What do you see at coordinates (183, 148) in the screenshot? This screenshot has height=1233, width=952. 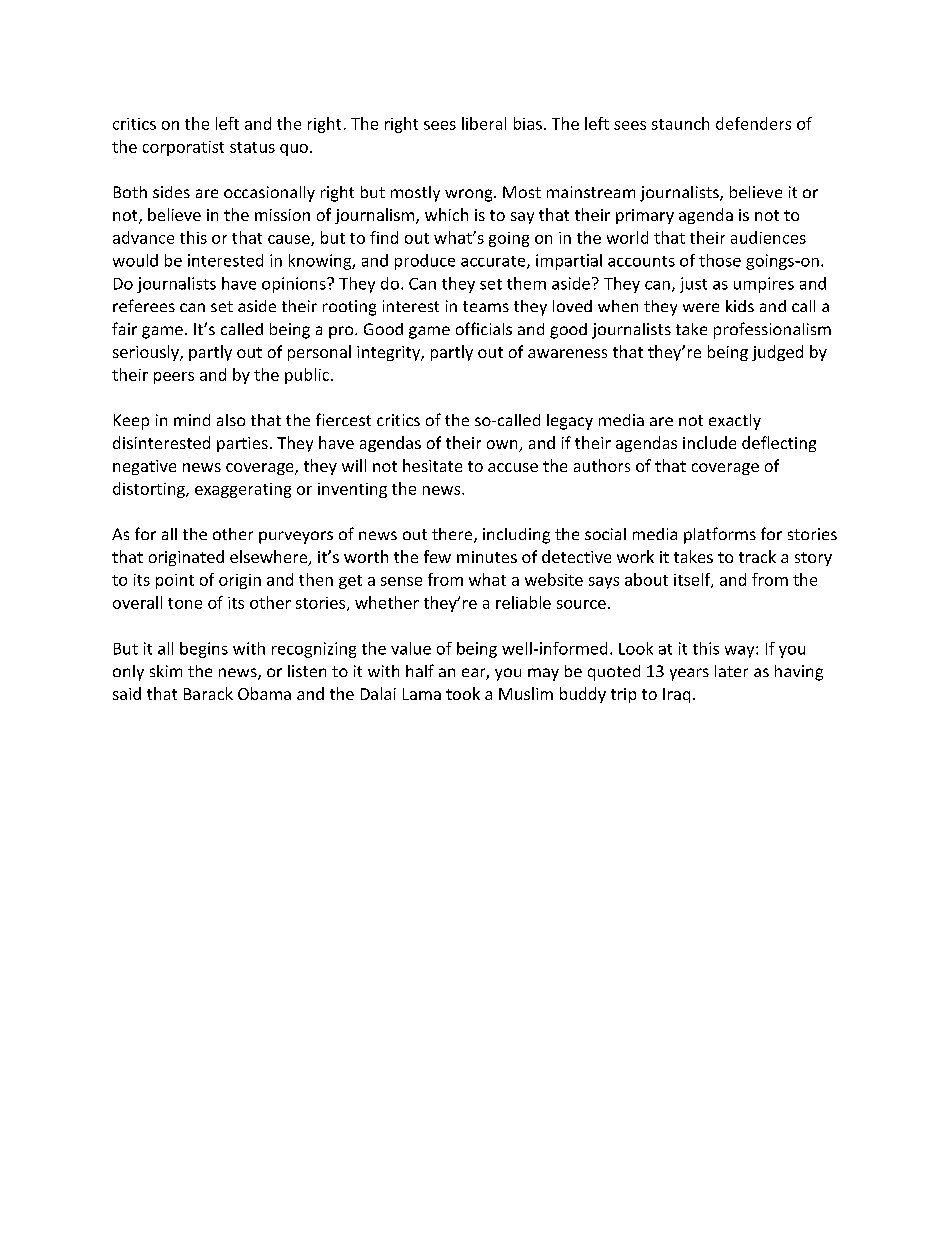 I see `corporatist` at bounding box center [183, 148].
